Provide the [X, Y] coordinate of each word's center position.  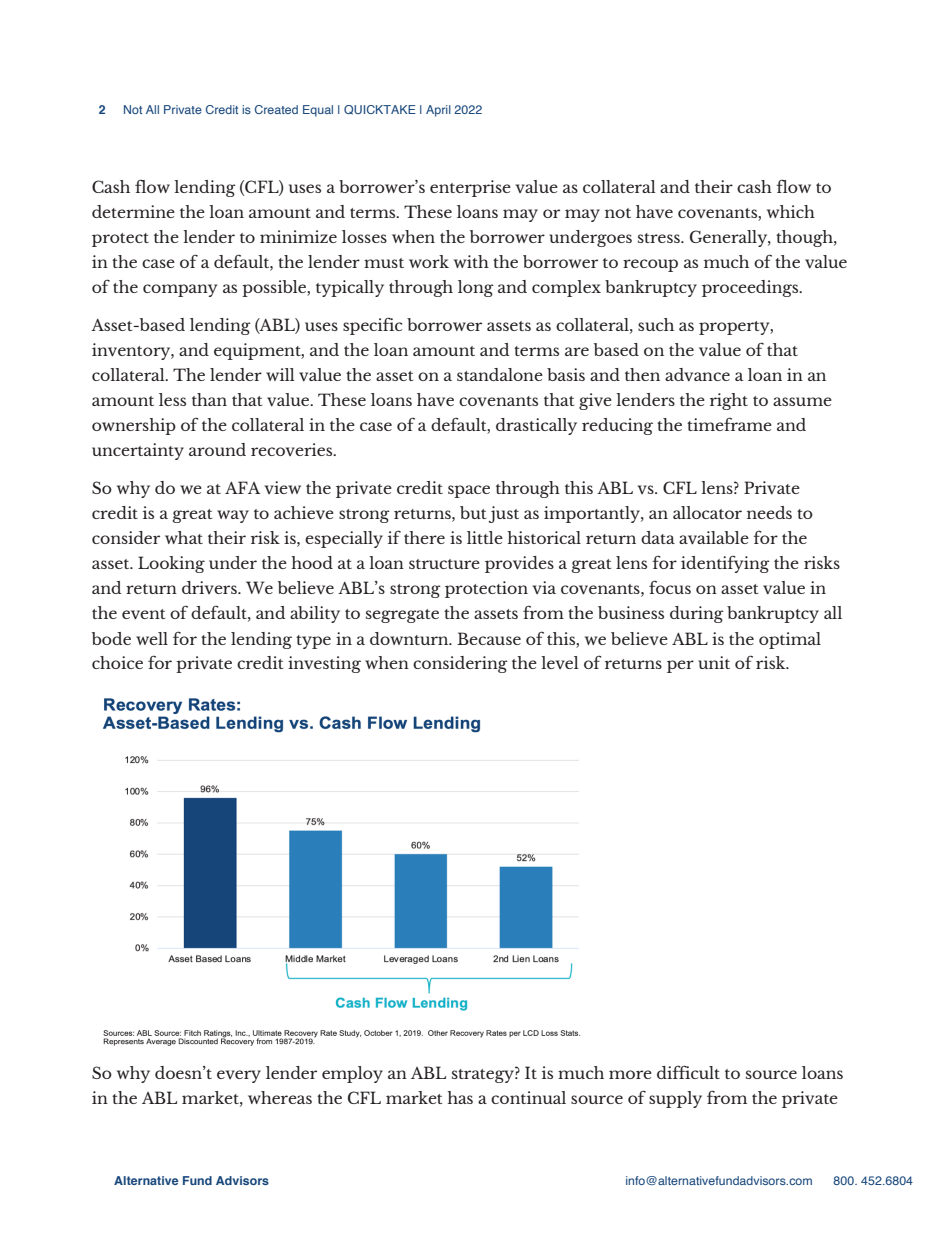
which [791, 211]
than [209, 399]
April [438, 111]
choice [117, 662]
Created [276, 109]
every [239, 1076]
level [560, 662]
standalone [500, 374]
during [697, 614]
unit [714, 662]
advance [697, 374]
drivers [210, 587]
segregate [402, 616]
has [460, 1097]
